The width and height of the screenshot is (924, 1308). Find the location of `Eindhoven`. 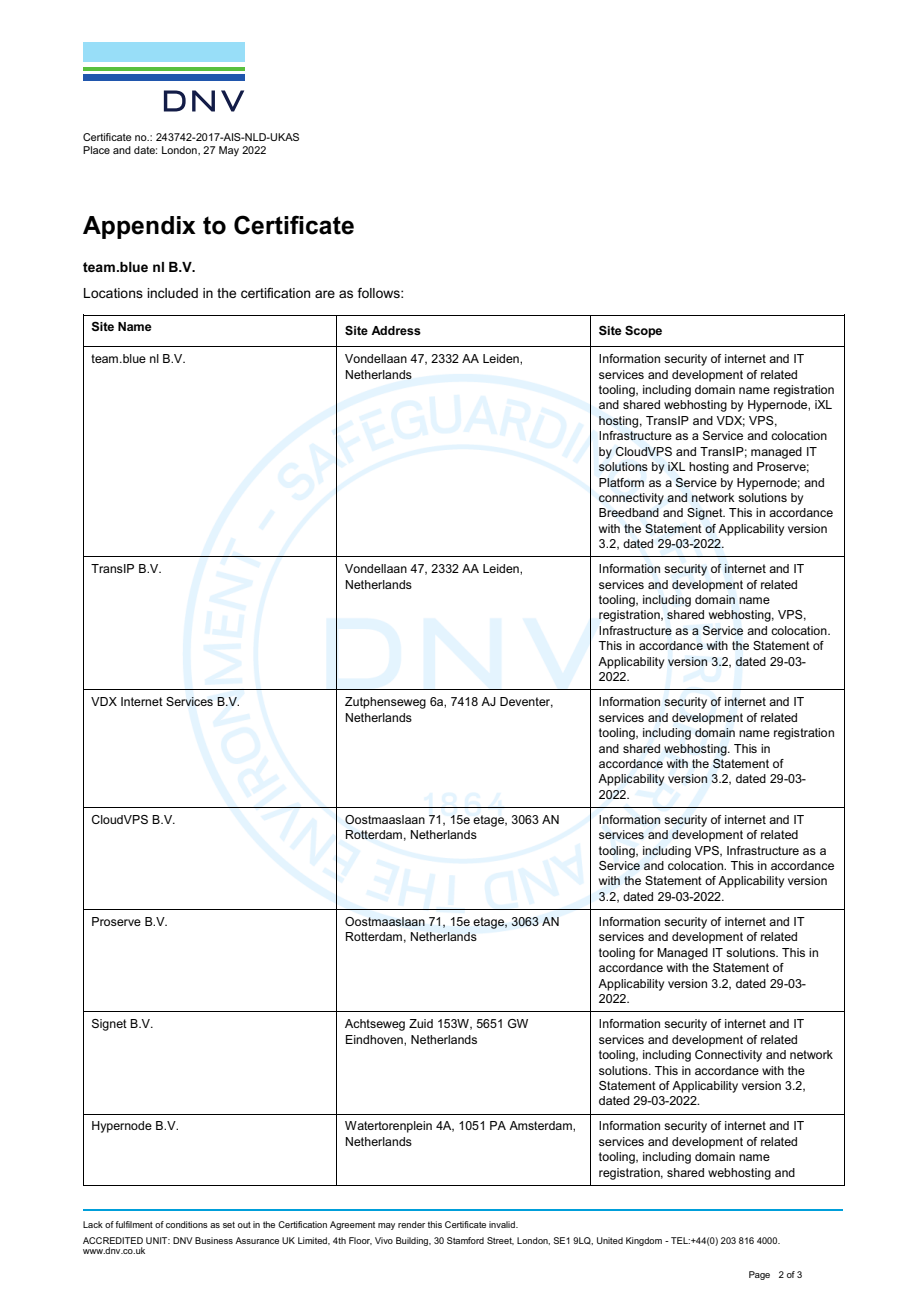

Eindhoven is located at coordinates (375, 1039).
